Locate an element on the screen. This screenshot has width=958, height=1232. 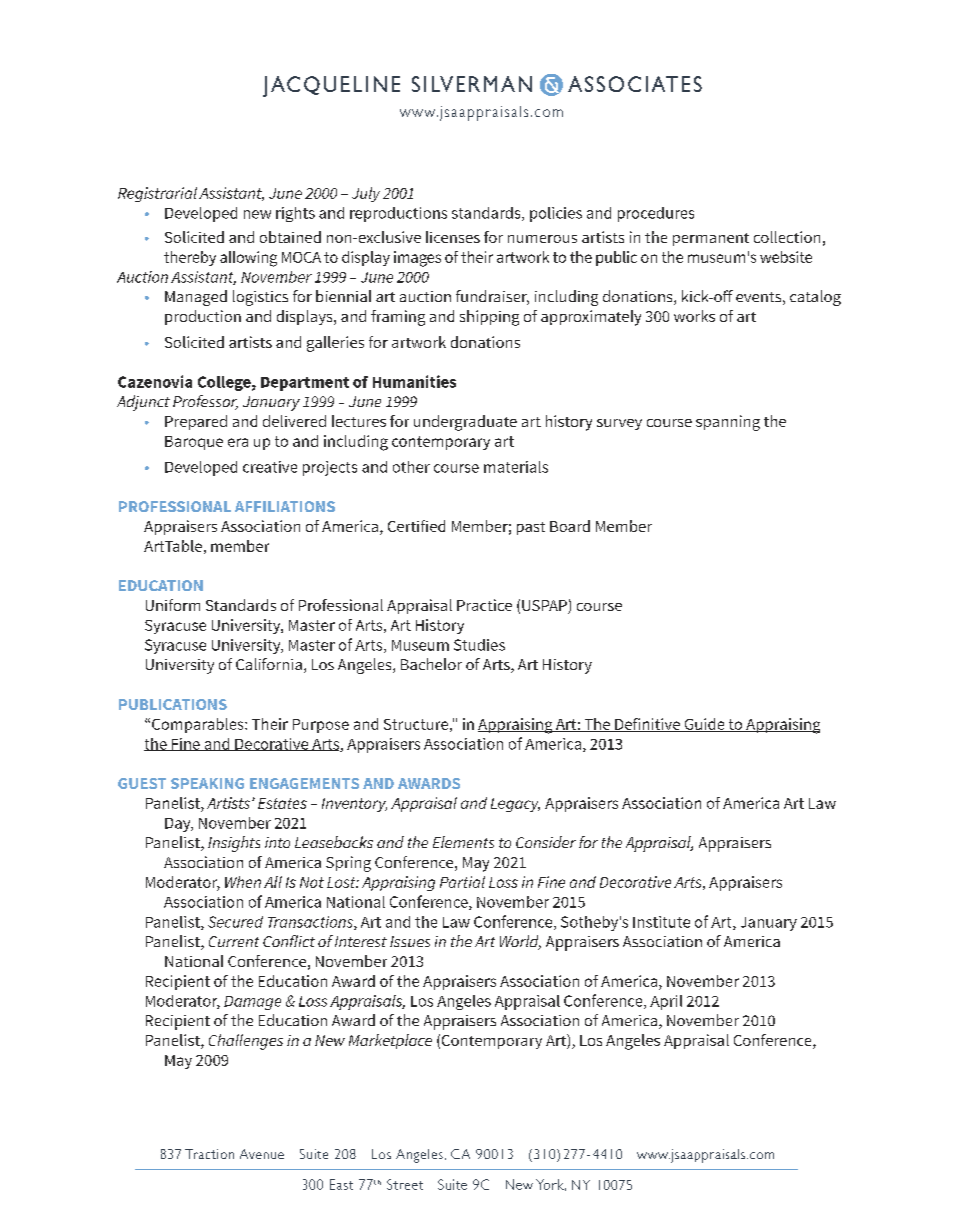
procedures is located at coordinates (656, 214).
